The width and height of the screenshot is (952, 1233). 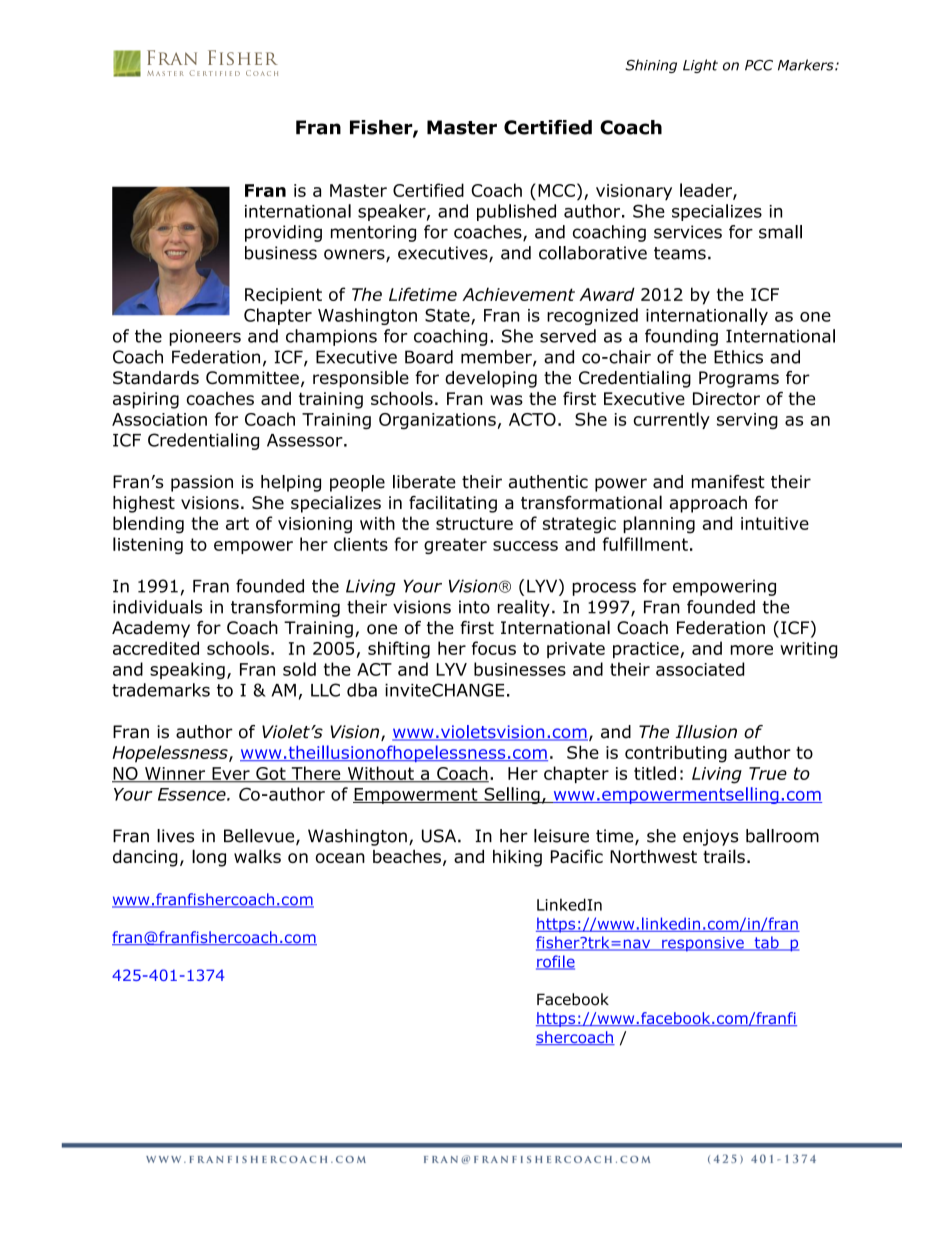 I want to click on Bellevue, so click(x=260, y=837).
